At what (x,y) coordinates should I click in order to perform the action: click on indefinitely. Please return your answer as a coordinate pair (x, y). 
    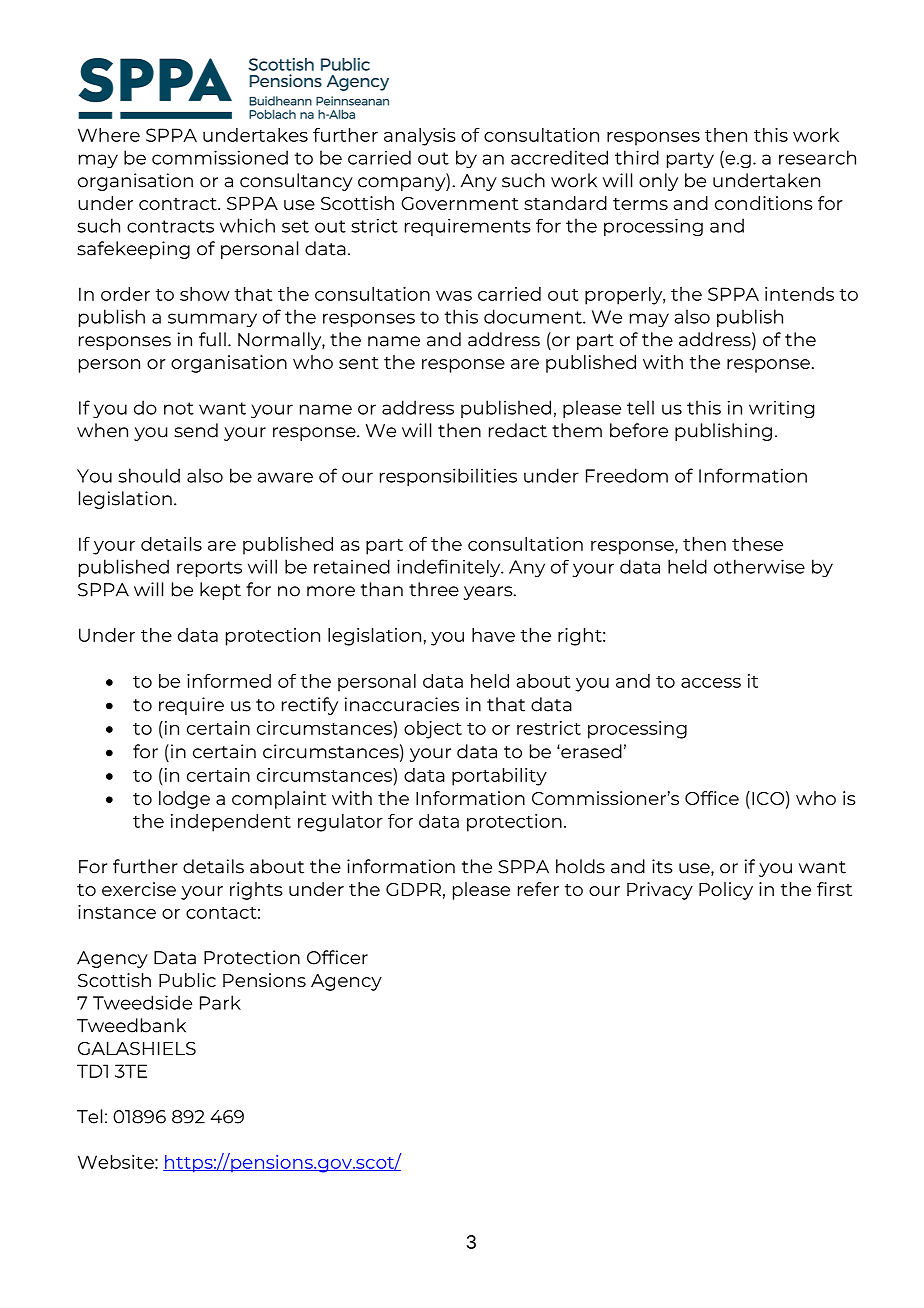
    Looking at the image, I should click on (450, 568).
